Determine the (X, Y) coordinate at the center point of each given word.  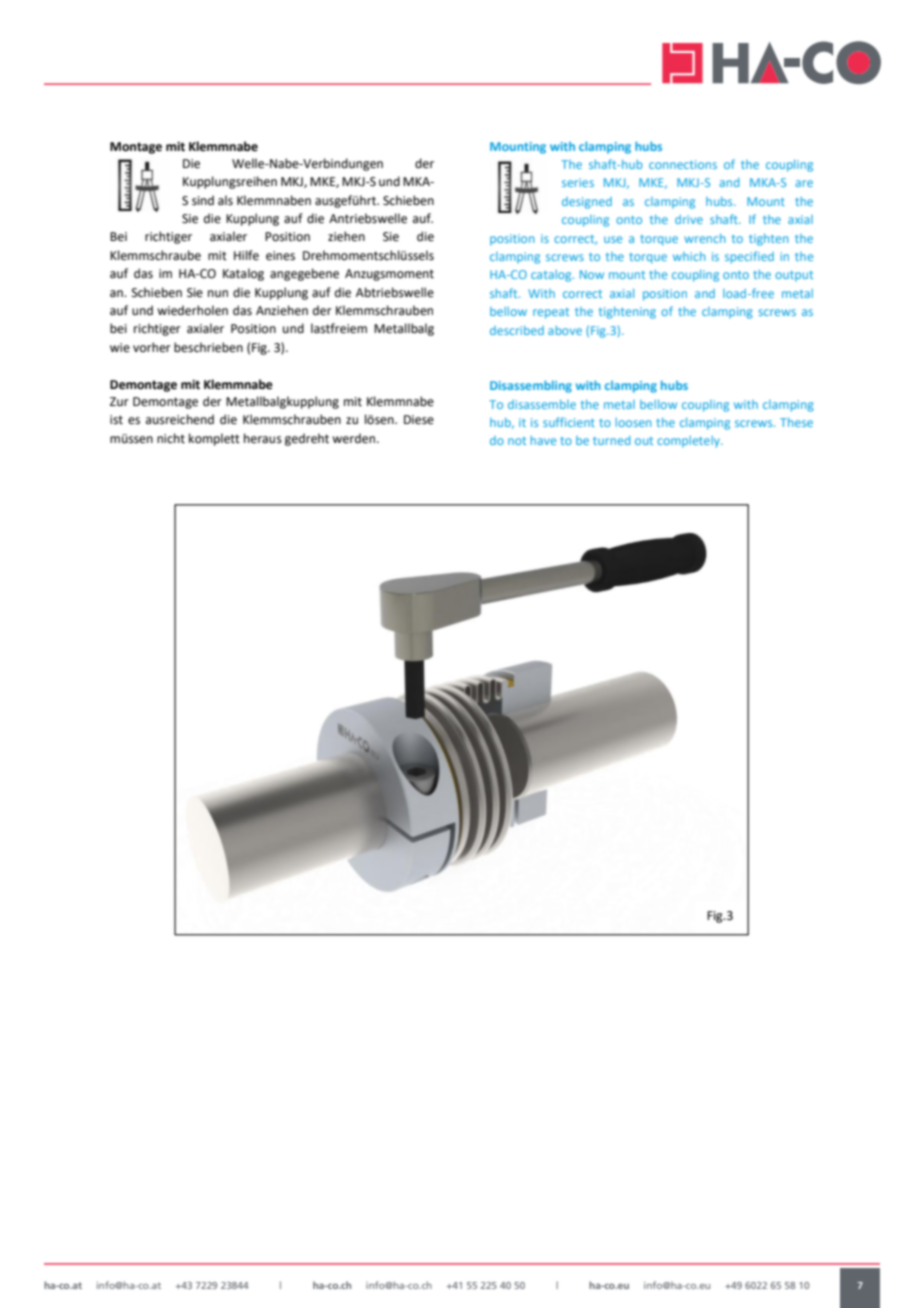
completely (689, 442)
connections (683, 164)
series (578, 182)
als (225, 200)
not (517, 441)
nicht (171, 438)
